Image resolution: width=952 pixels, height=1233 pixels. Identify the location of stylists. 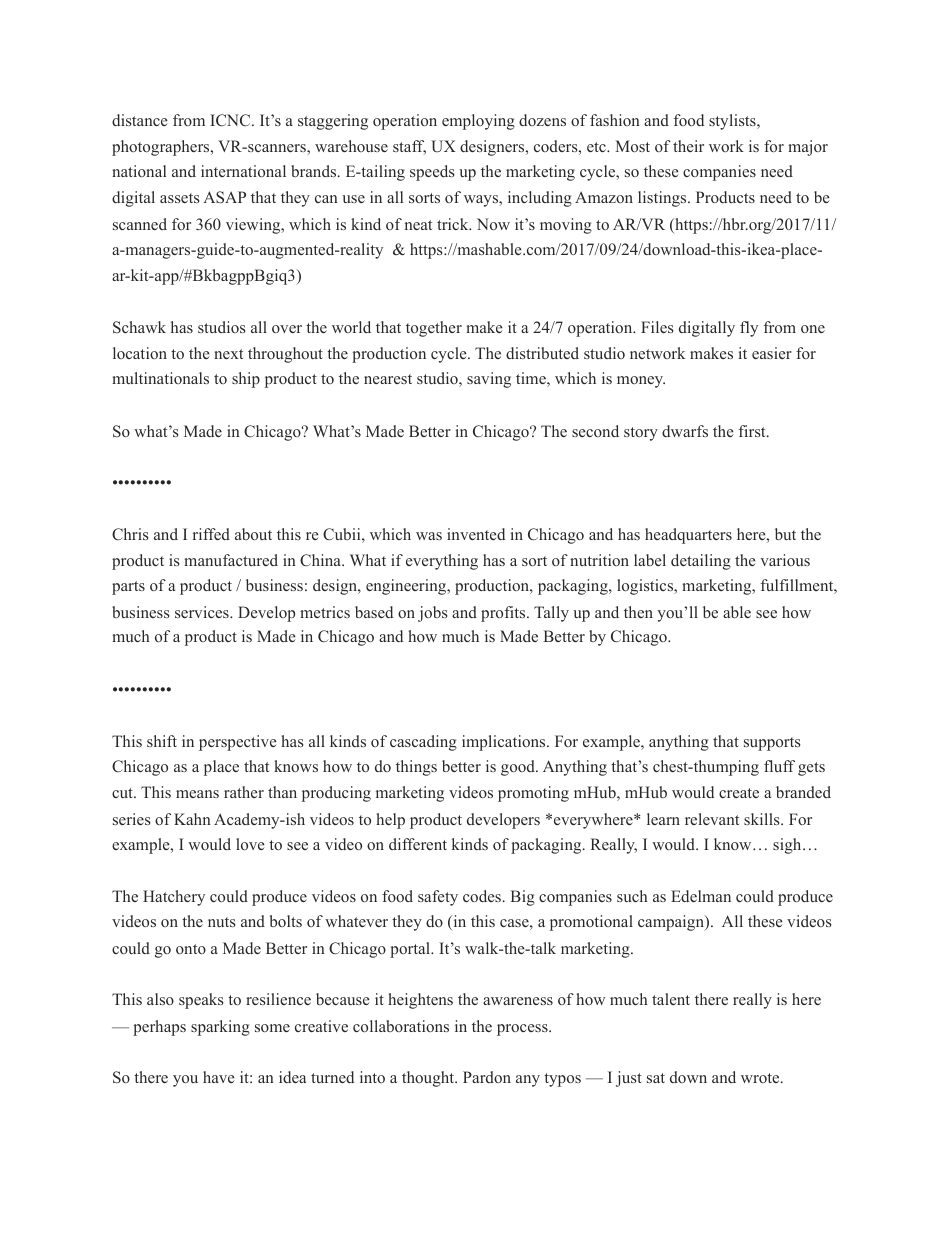
(733, 122).
